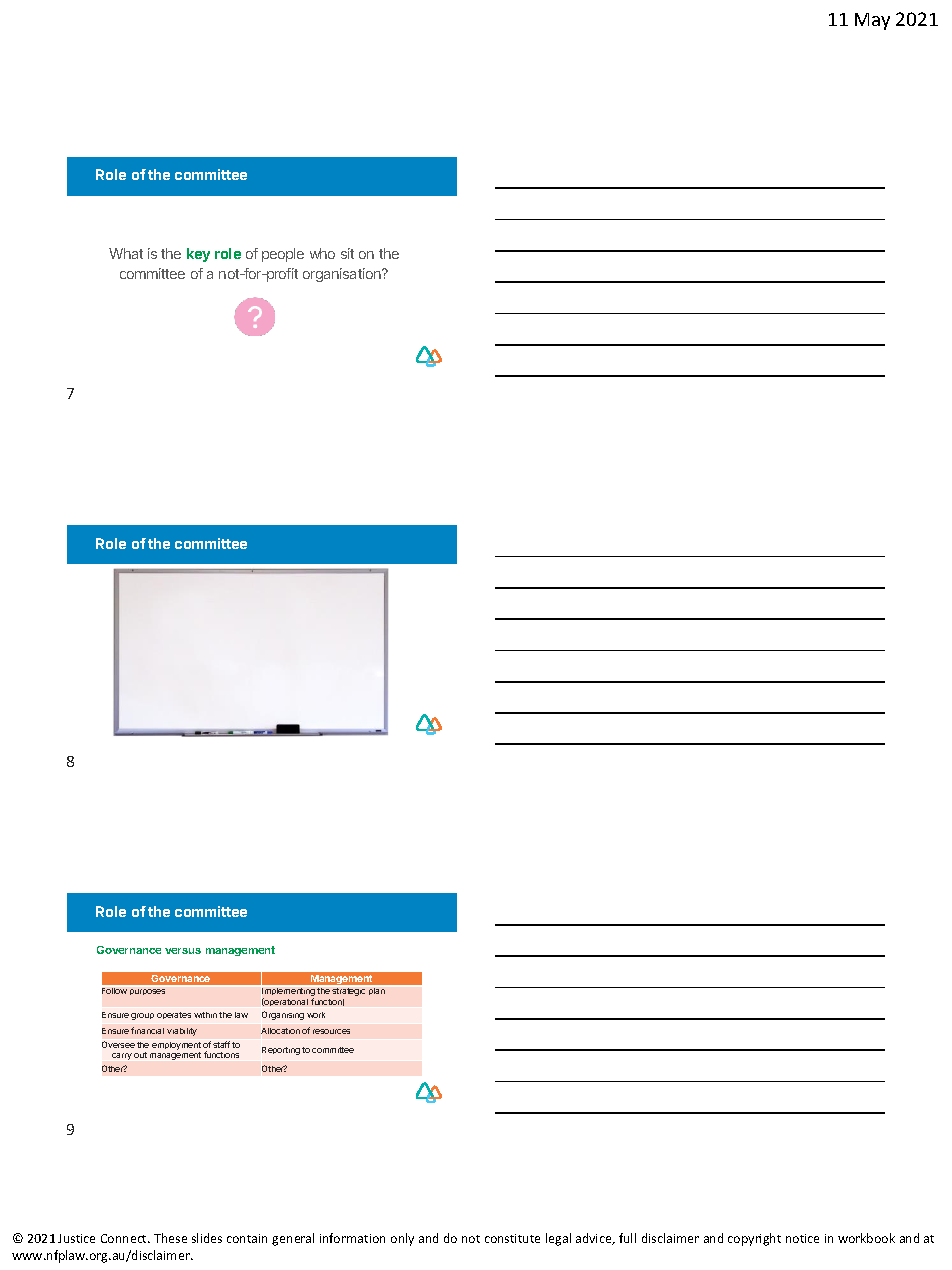 The height and width of the screenshot is (1270, 952). I want to click on resources, so click(331, 1031).
